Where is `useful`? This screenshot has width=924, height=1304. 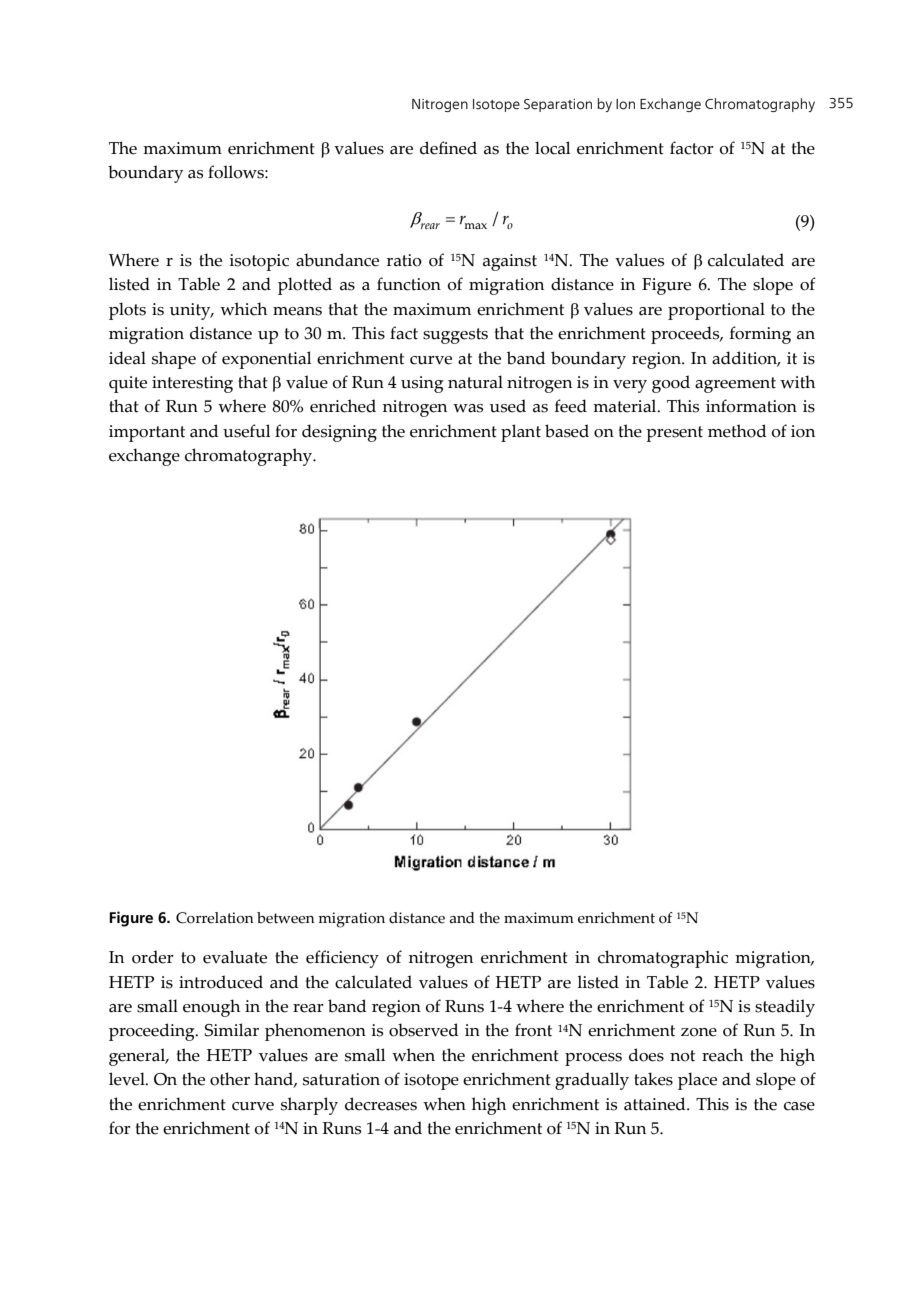
useful is located at coordinates (247, 431).
